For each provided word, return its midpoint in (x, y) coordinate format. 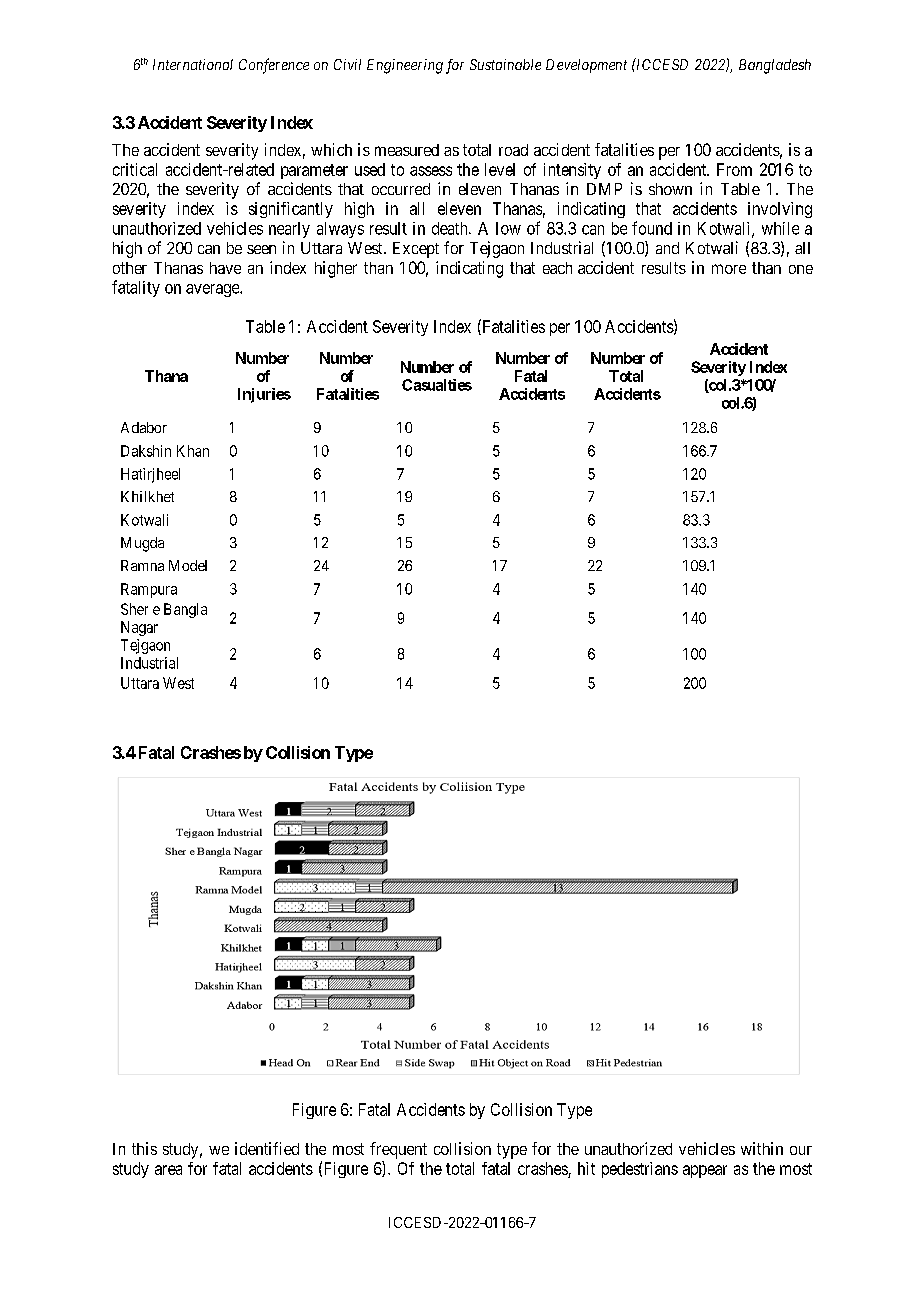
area (168, 1170)
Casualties (437, 385)
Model (188, 565)
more (729, 269)
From (734, 169)
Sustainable (505, 64)
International (193, 64)
